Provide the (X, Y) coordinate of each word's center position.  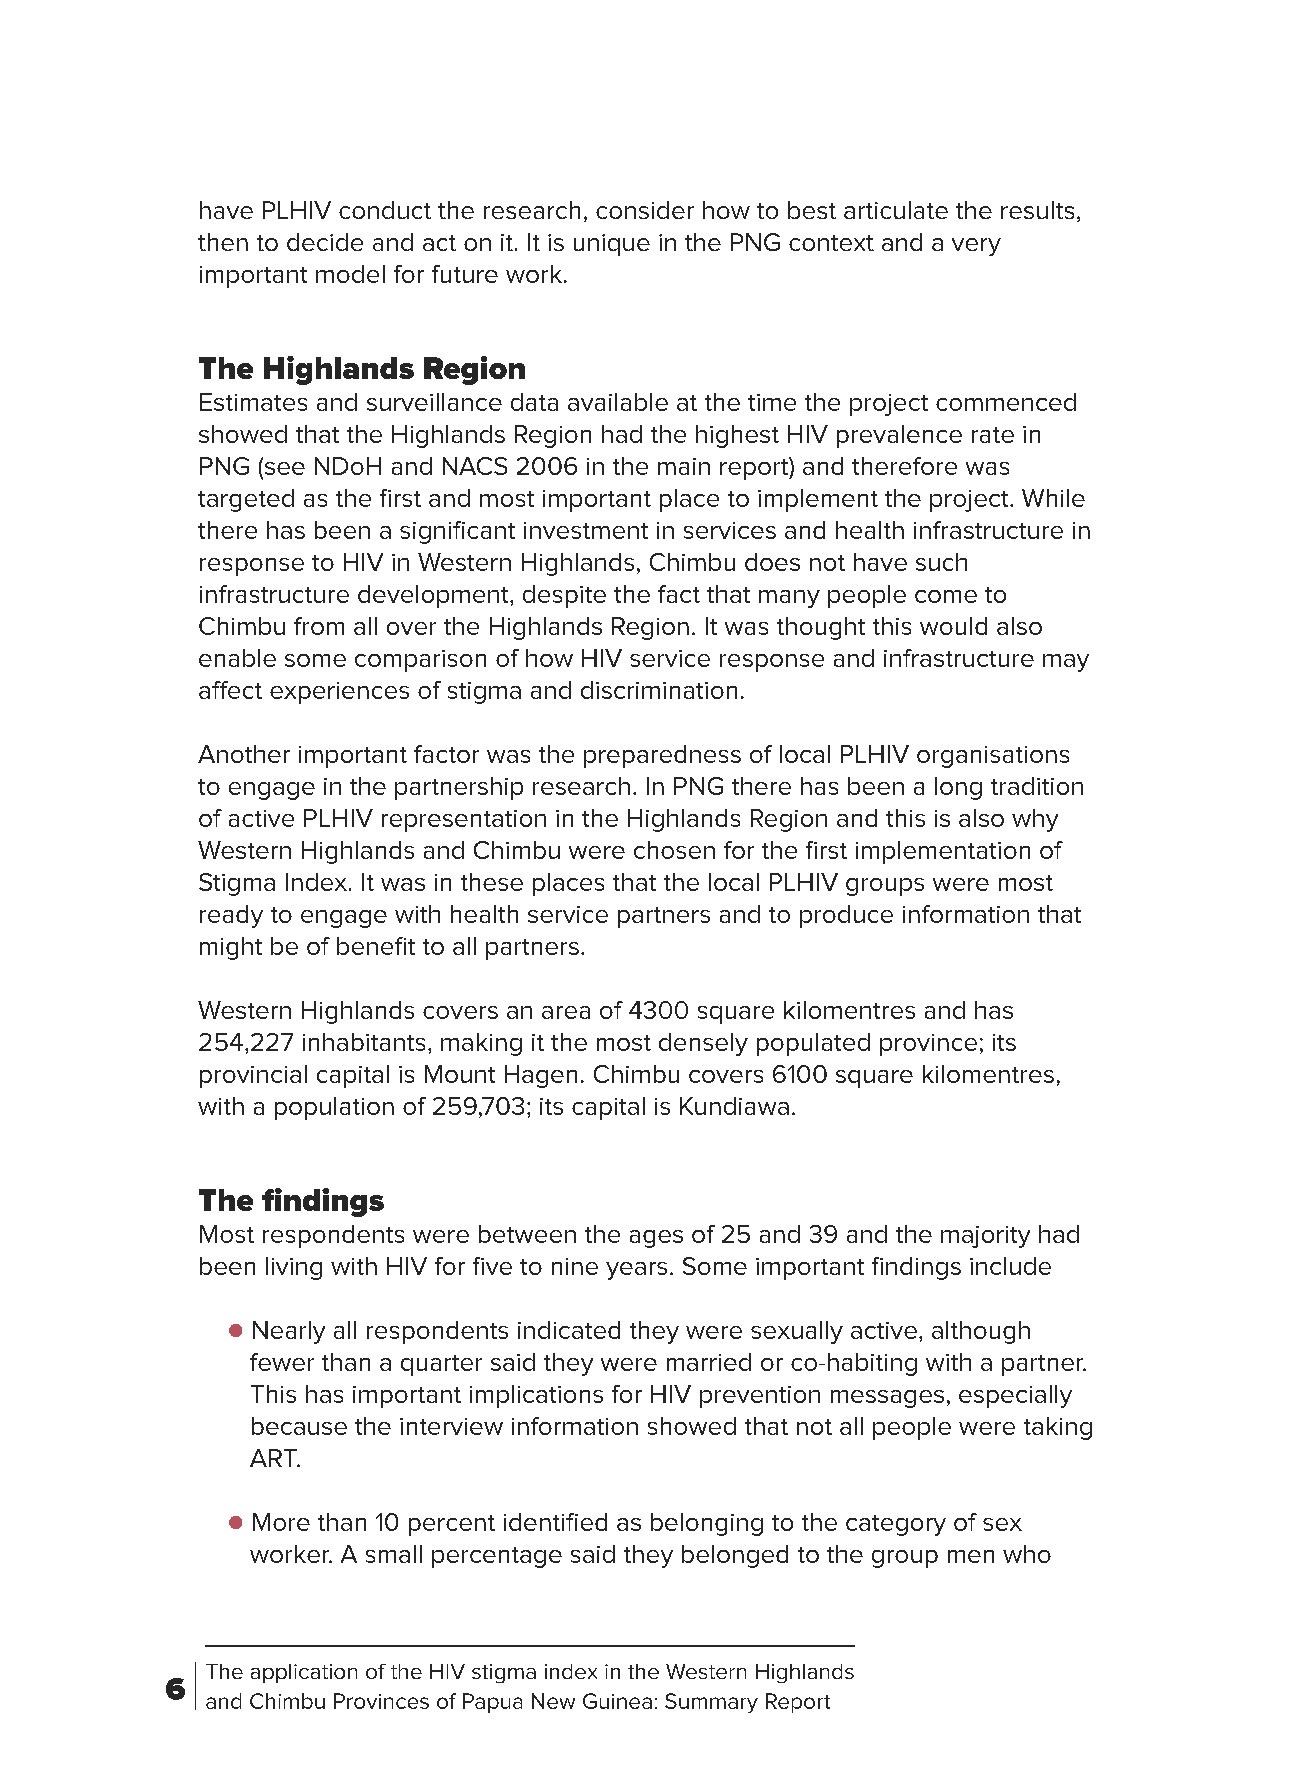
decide (325, 242)
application (304, 1673)
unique (612, 245)
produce (846, 916)
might (231, 948)
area (566, 1012)
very (976, 247)
